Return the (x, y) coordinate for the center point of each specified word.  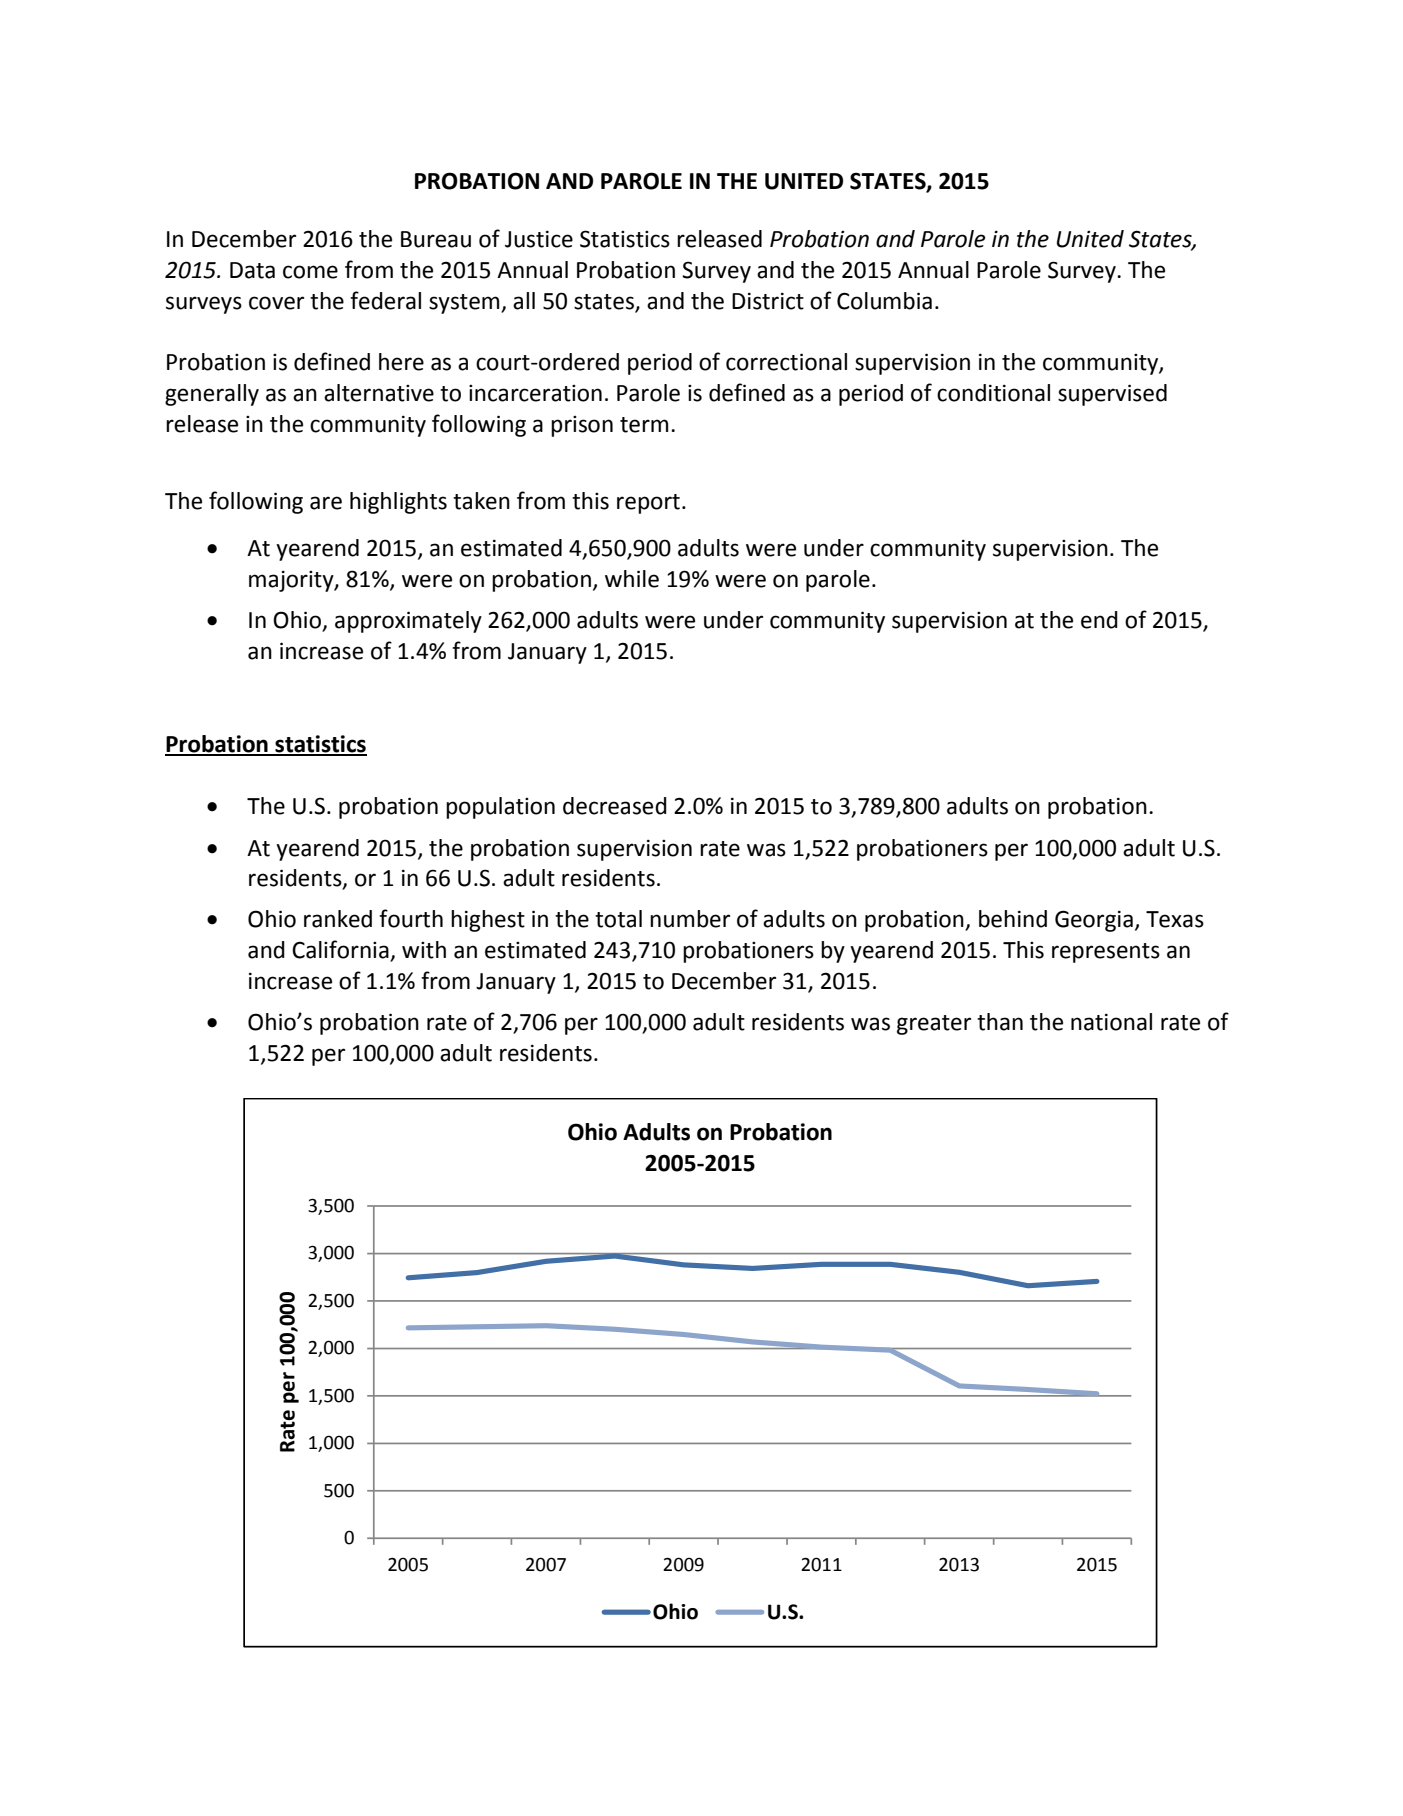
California (341, 950)
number (690, 919)
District (768, 301)
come (310, 272)
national (1111, 1022)
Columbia (884, 301)
